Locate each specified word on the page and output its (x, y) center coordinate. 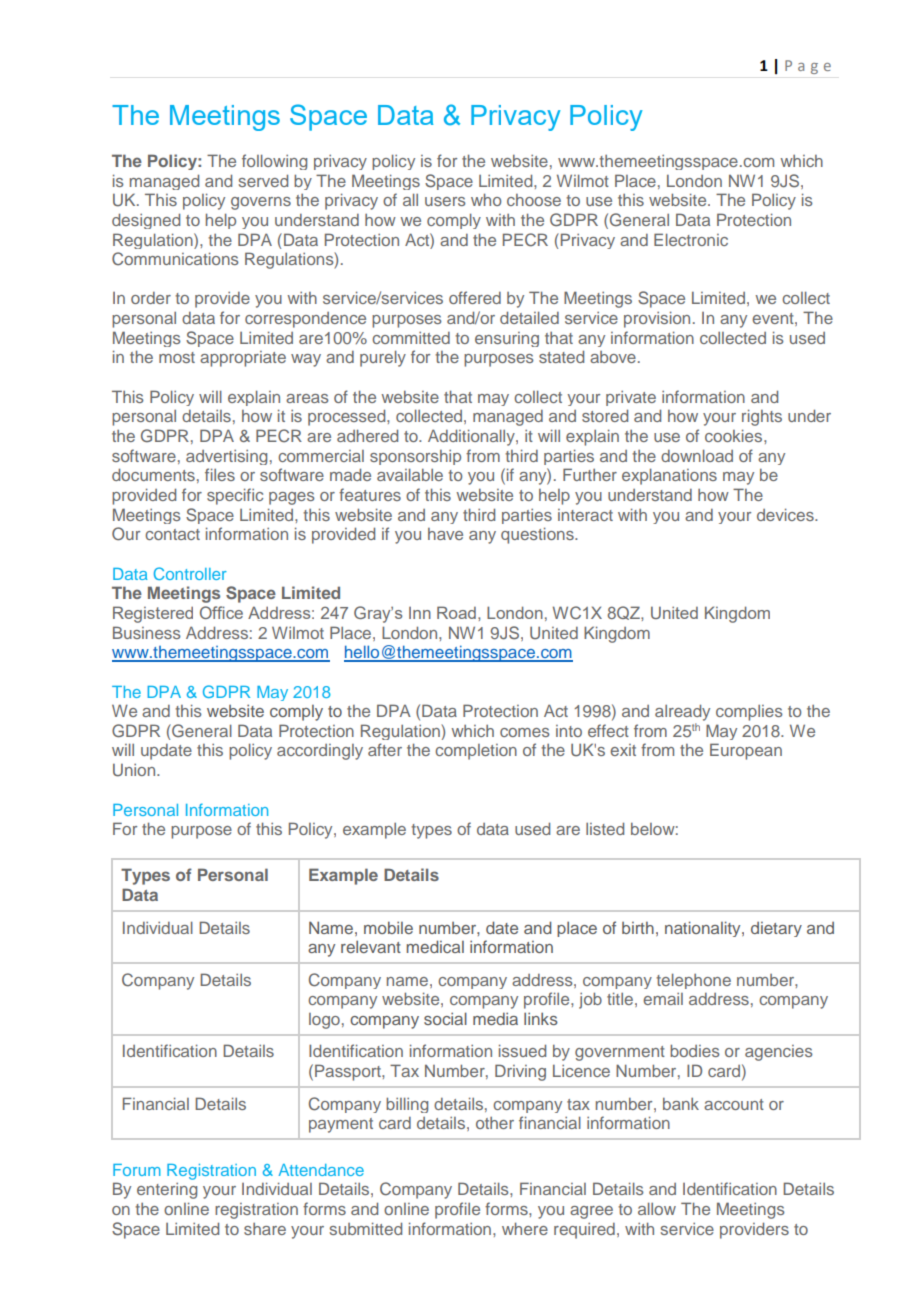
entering (167, 1191)
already (682, 712)
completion (476, 752)
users (445, 201)
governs (261, 203)
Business (147, 632)
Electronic (691, 239)
